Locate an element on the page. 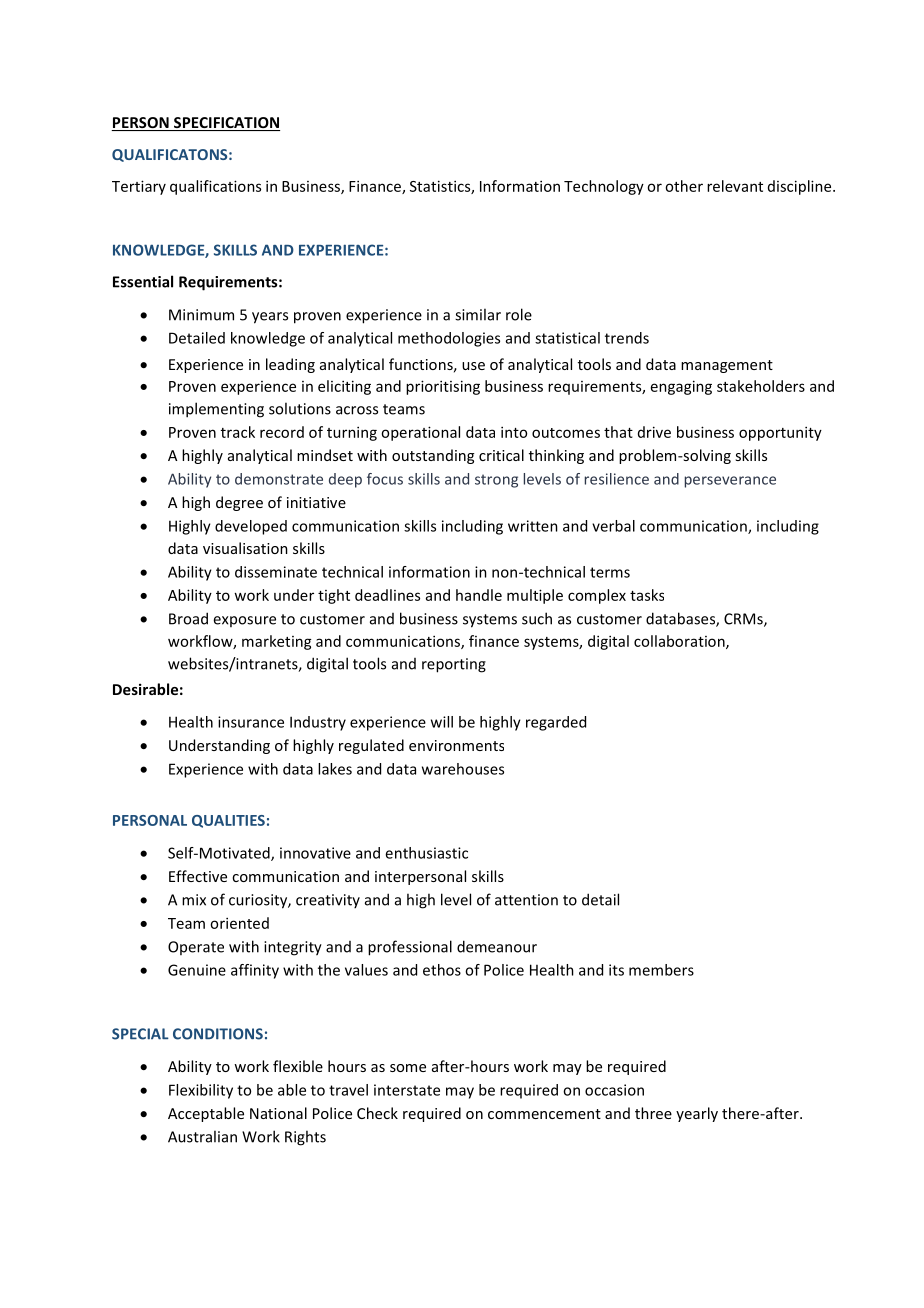  interstate is located at coordinates (407, 1090).
